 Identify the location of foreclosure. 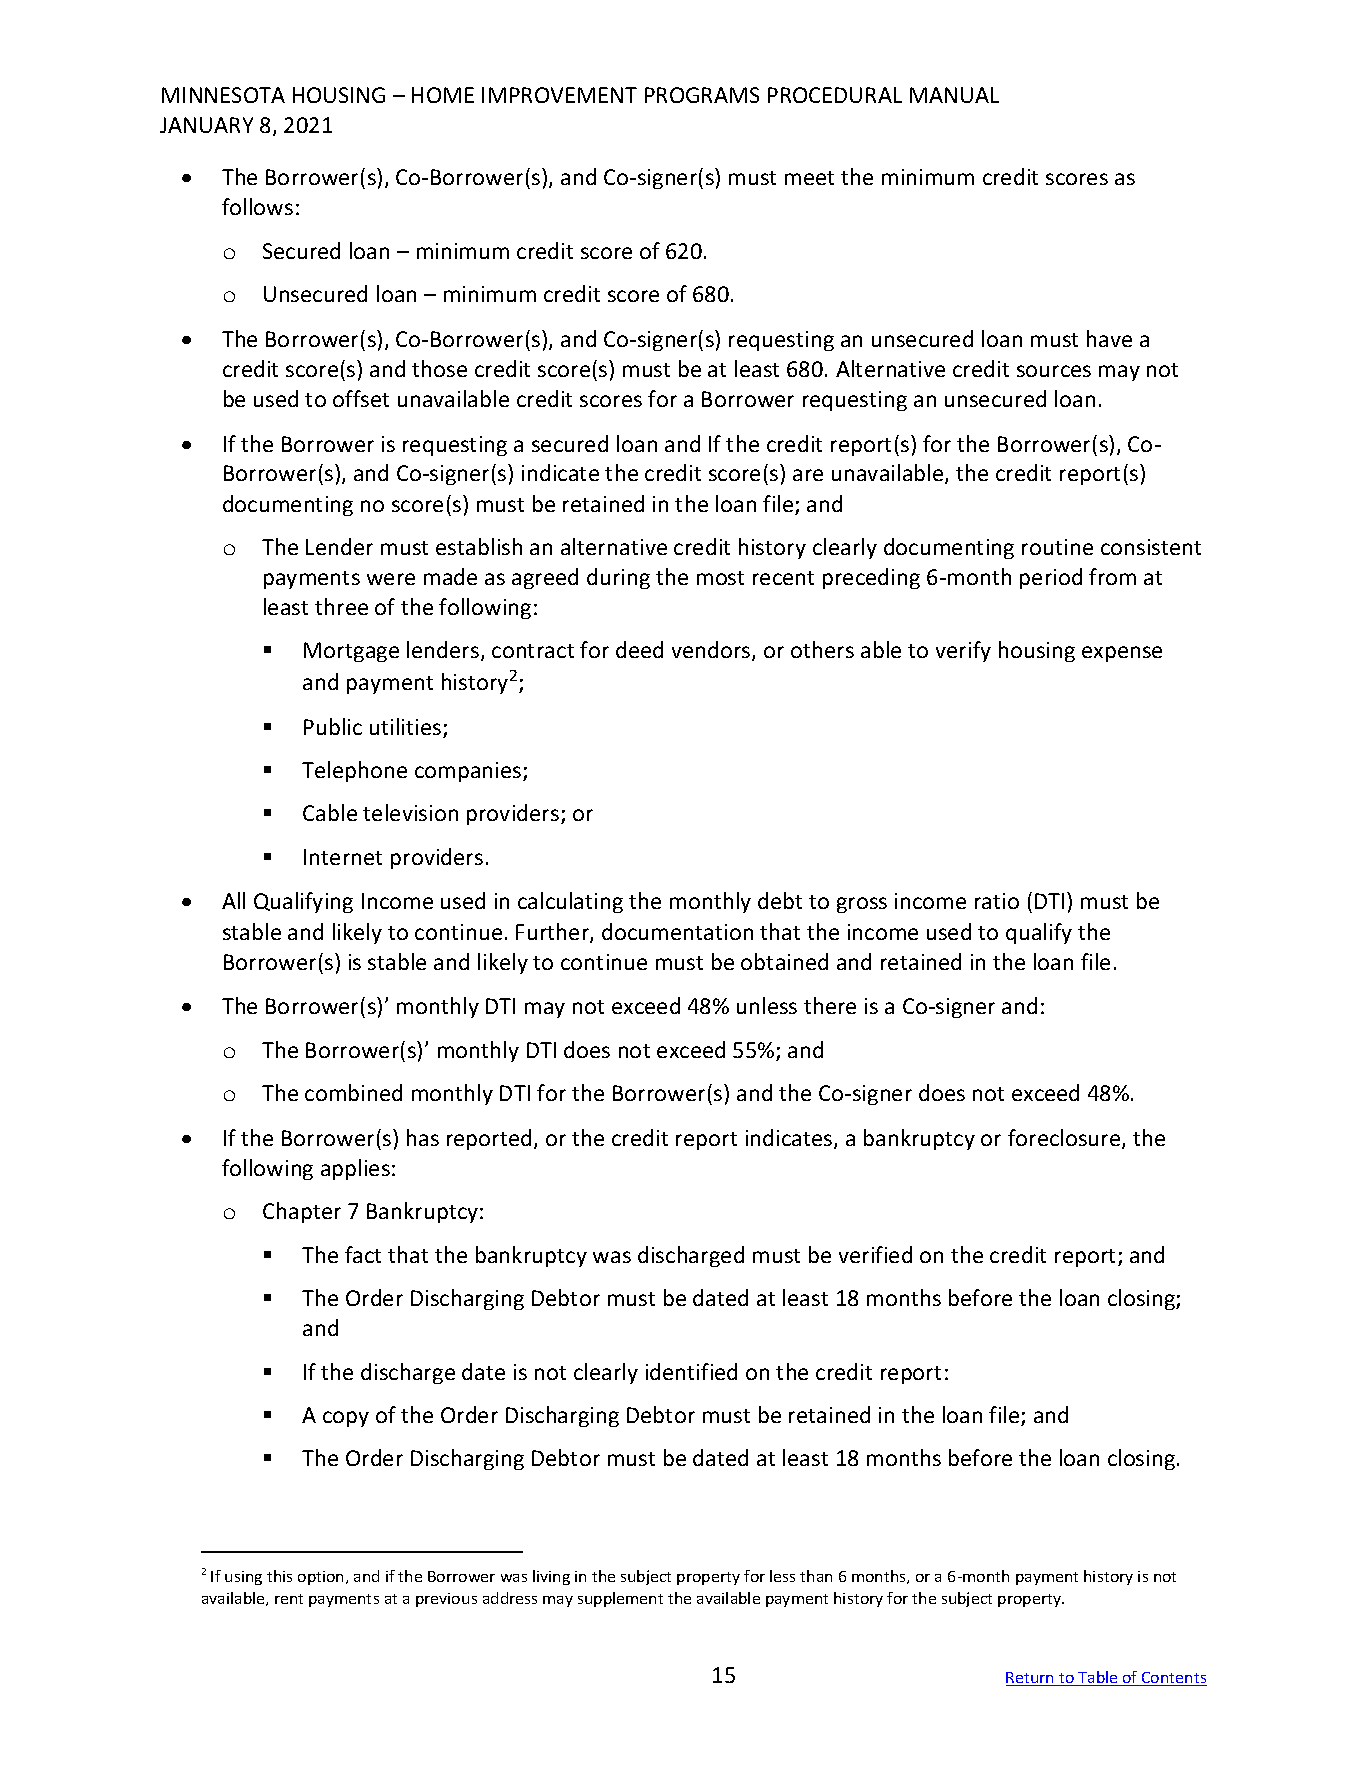
(1065, 1139).
